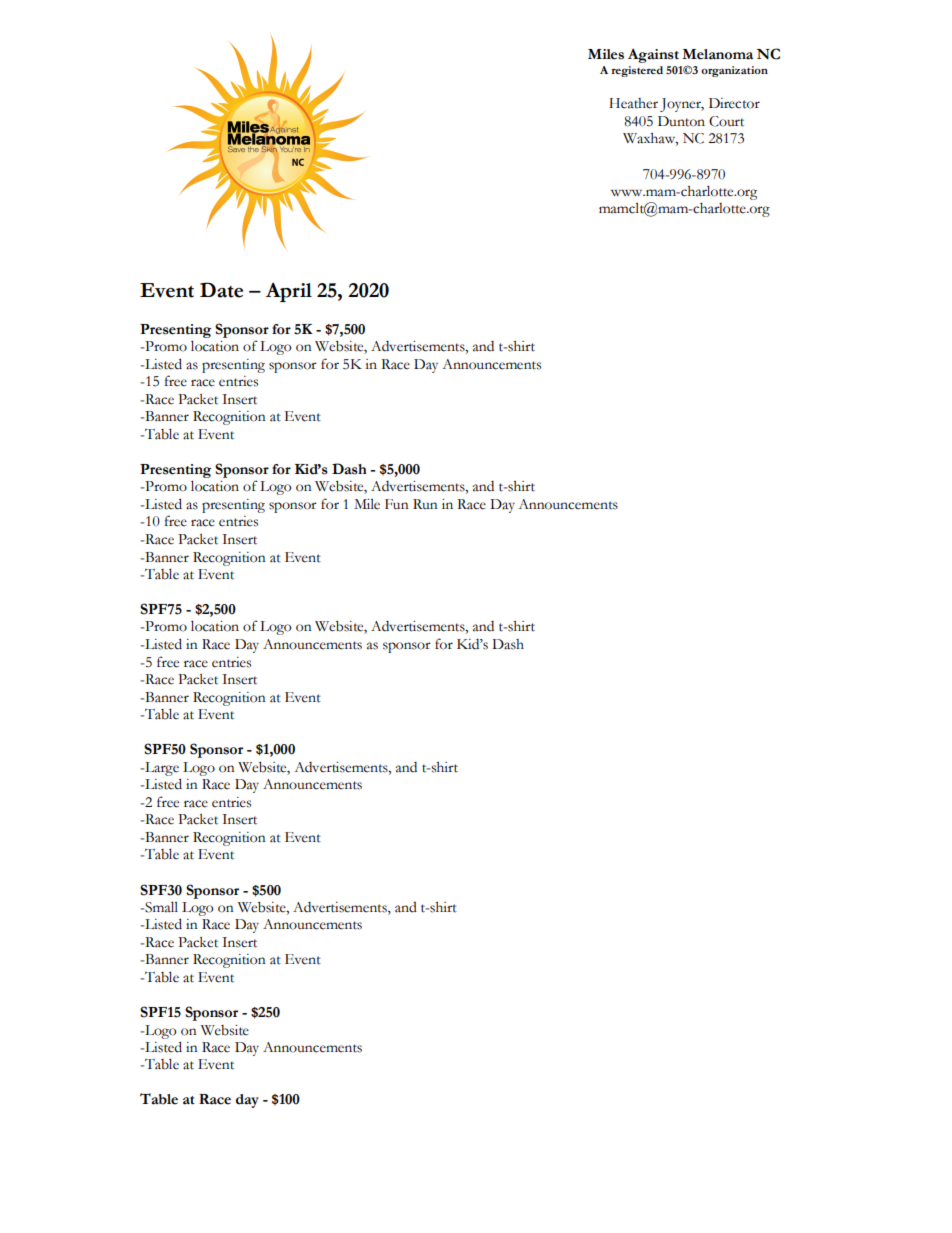 This screenshot has width=952, height=1233. What do you see at coordinates (160, 907) in the screenshot?
I see `Small` at bounding box center [160, 907].
